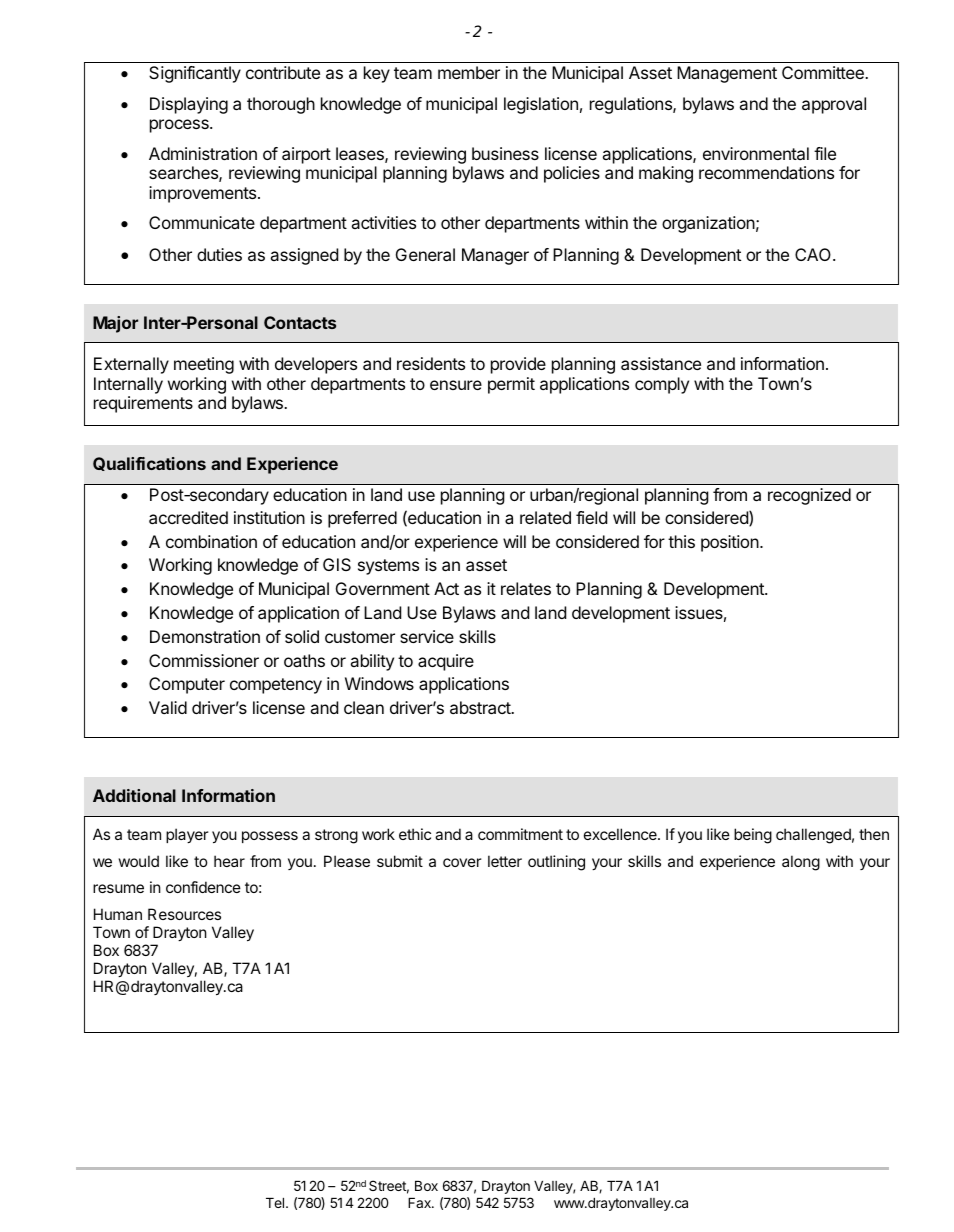 Image resolution: width=954 pixels, height=1232 pixels. I want to click on Displaying, so click(189, 105).
